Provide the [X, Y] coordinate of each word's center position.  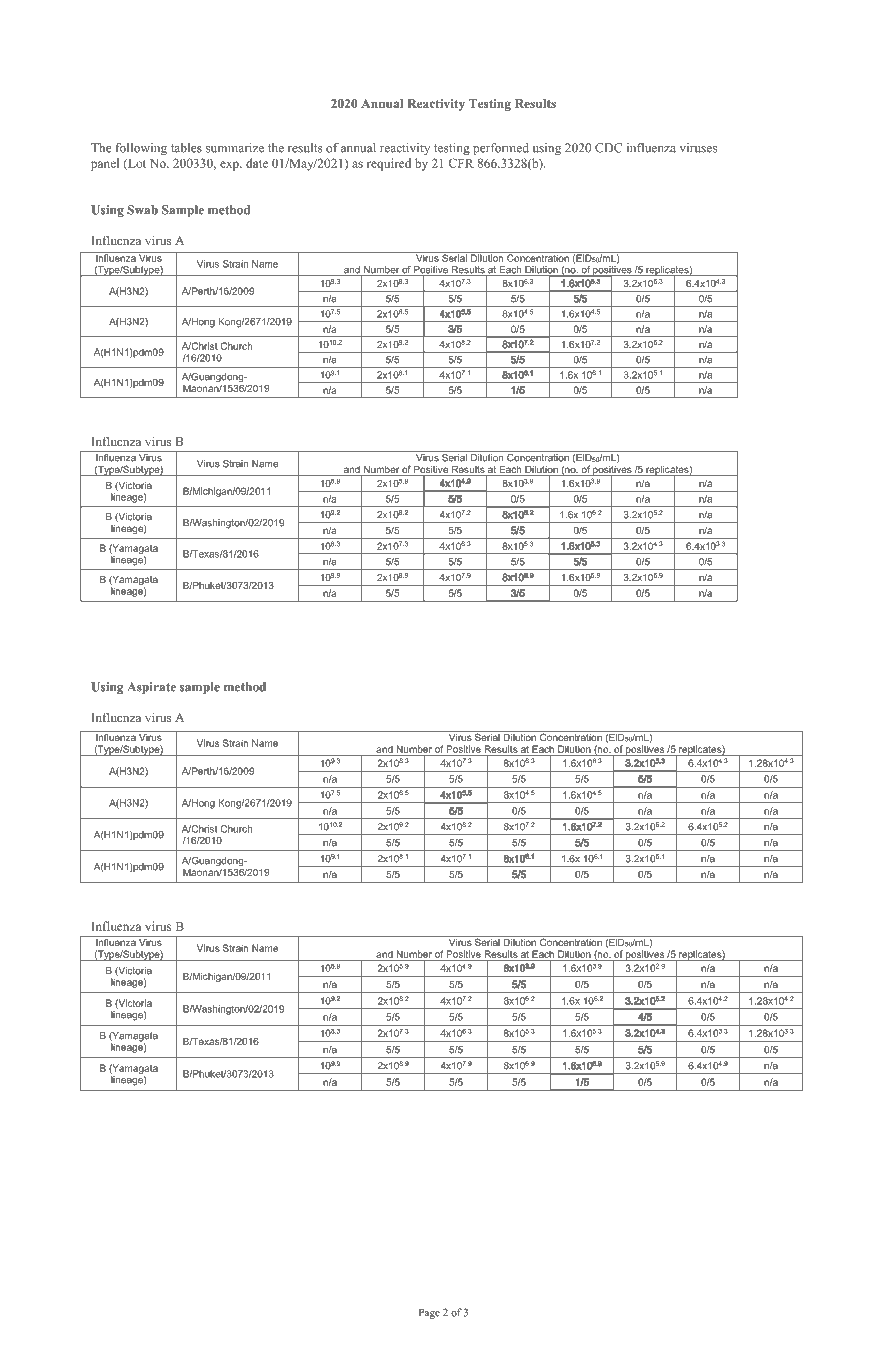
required [389, 164]
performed [501, 149]
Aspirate [151, 688]
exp [230, 166]
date [257, 163]
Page [429, 1314]
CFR [461, 163]
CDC [608, 148]
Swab [142, 210]
